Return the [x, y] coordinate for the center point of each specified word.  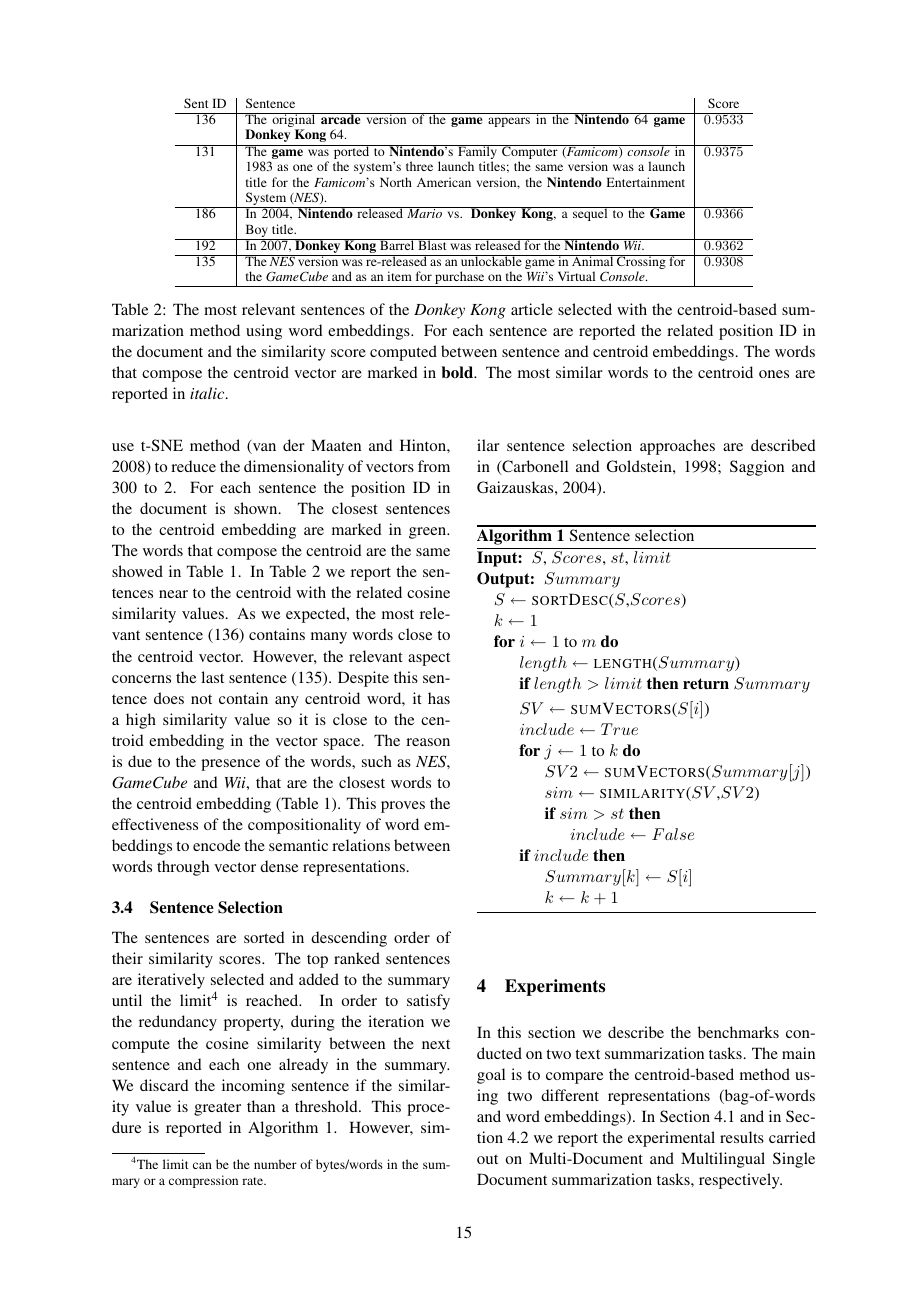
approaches [677, 447]
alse [679, 834]
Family [477, 153]
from [434, 466]
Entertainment [646, 182]
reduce [193, 466]
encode [216, 845]
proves [403, 807]
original [294, 121]
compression [203, 1181]
